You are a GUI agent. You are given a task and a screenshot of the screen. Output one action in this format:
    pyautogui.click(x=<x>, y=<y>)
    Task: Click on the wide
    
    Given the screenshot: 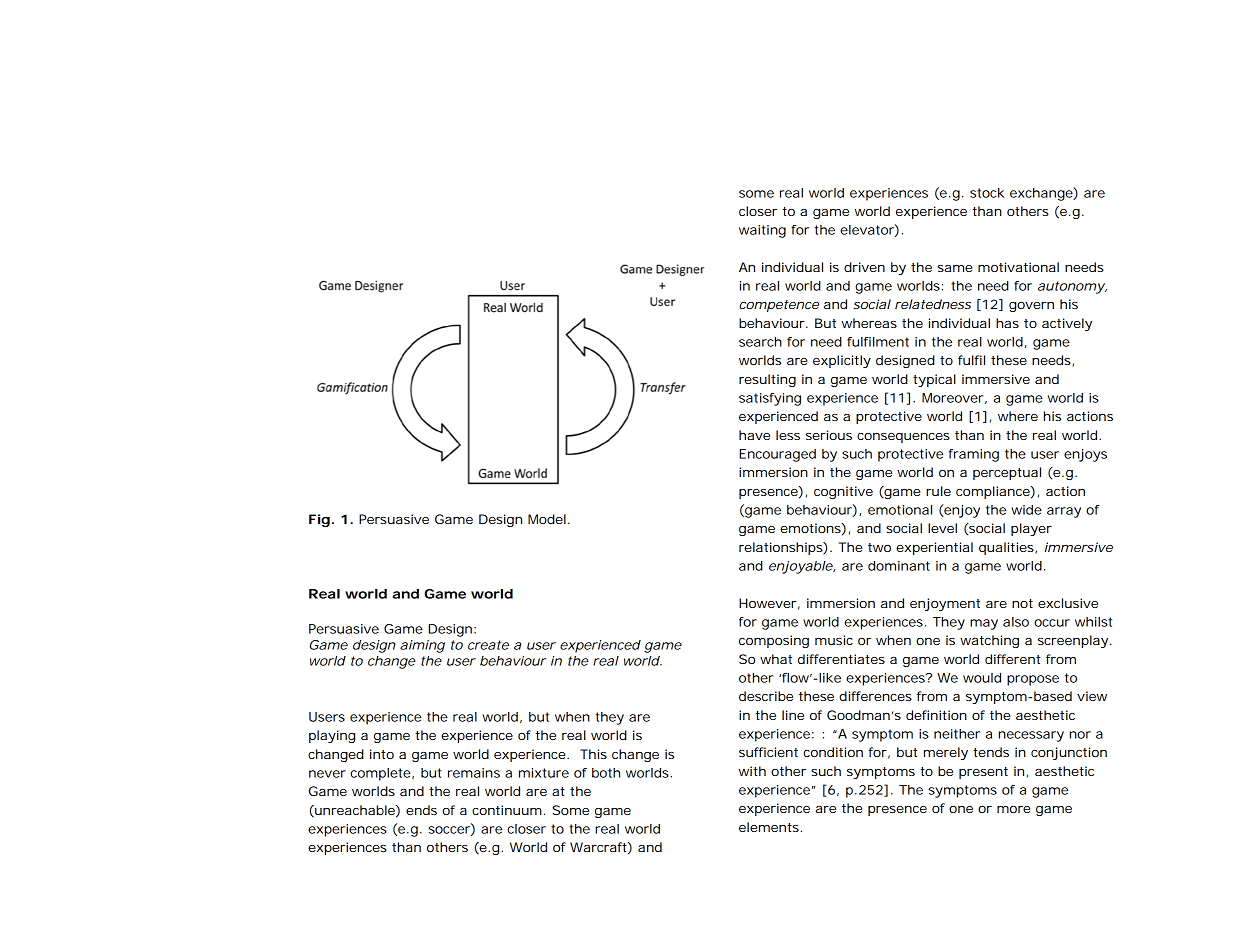 What is the action you would take?
    pyautogui.click(x=1026, y=510)
